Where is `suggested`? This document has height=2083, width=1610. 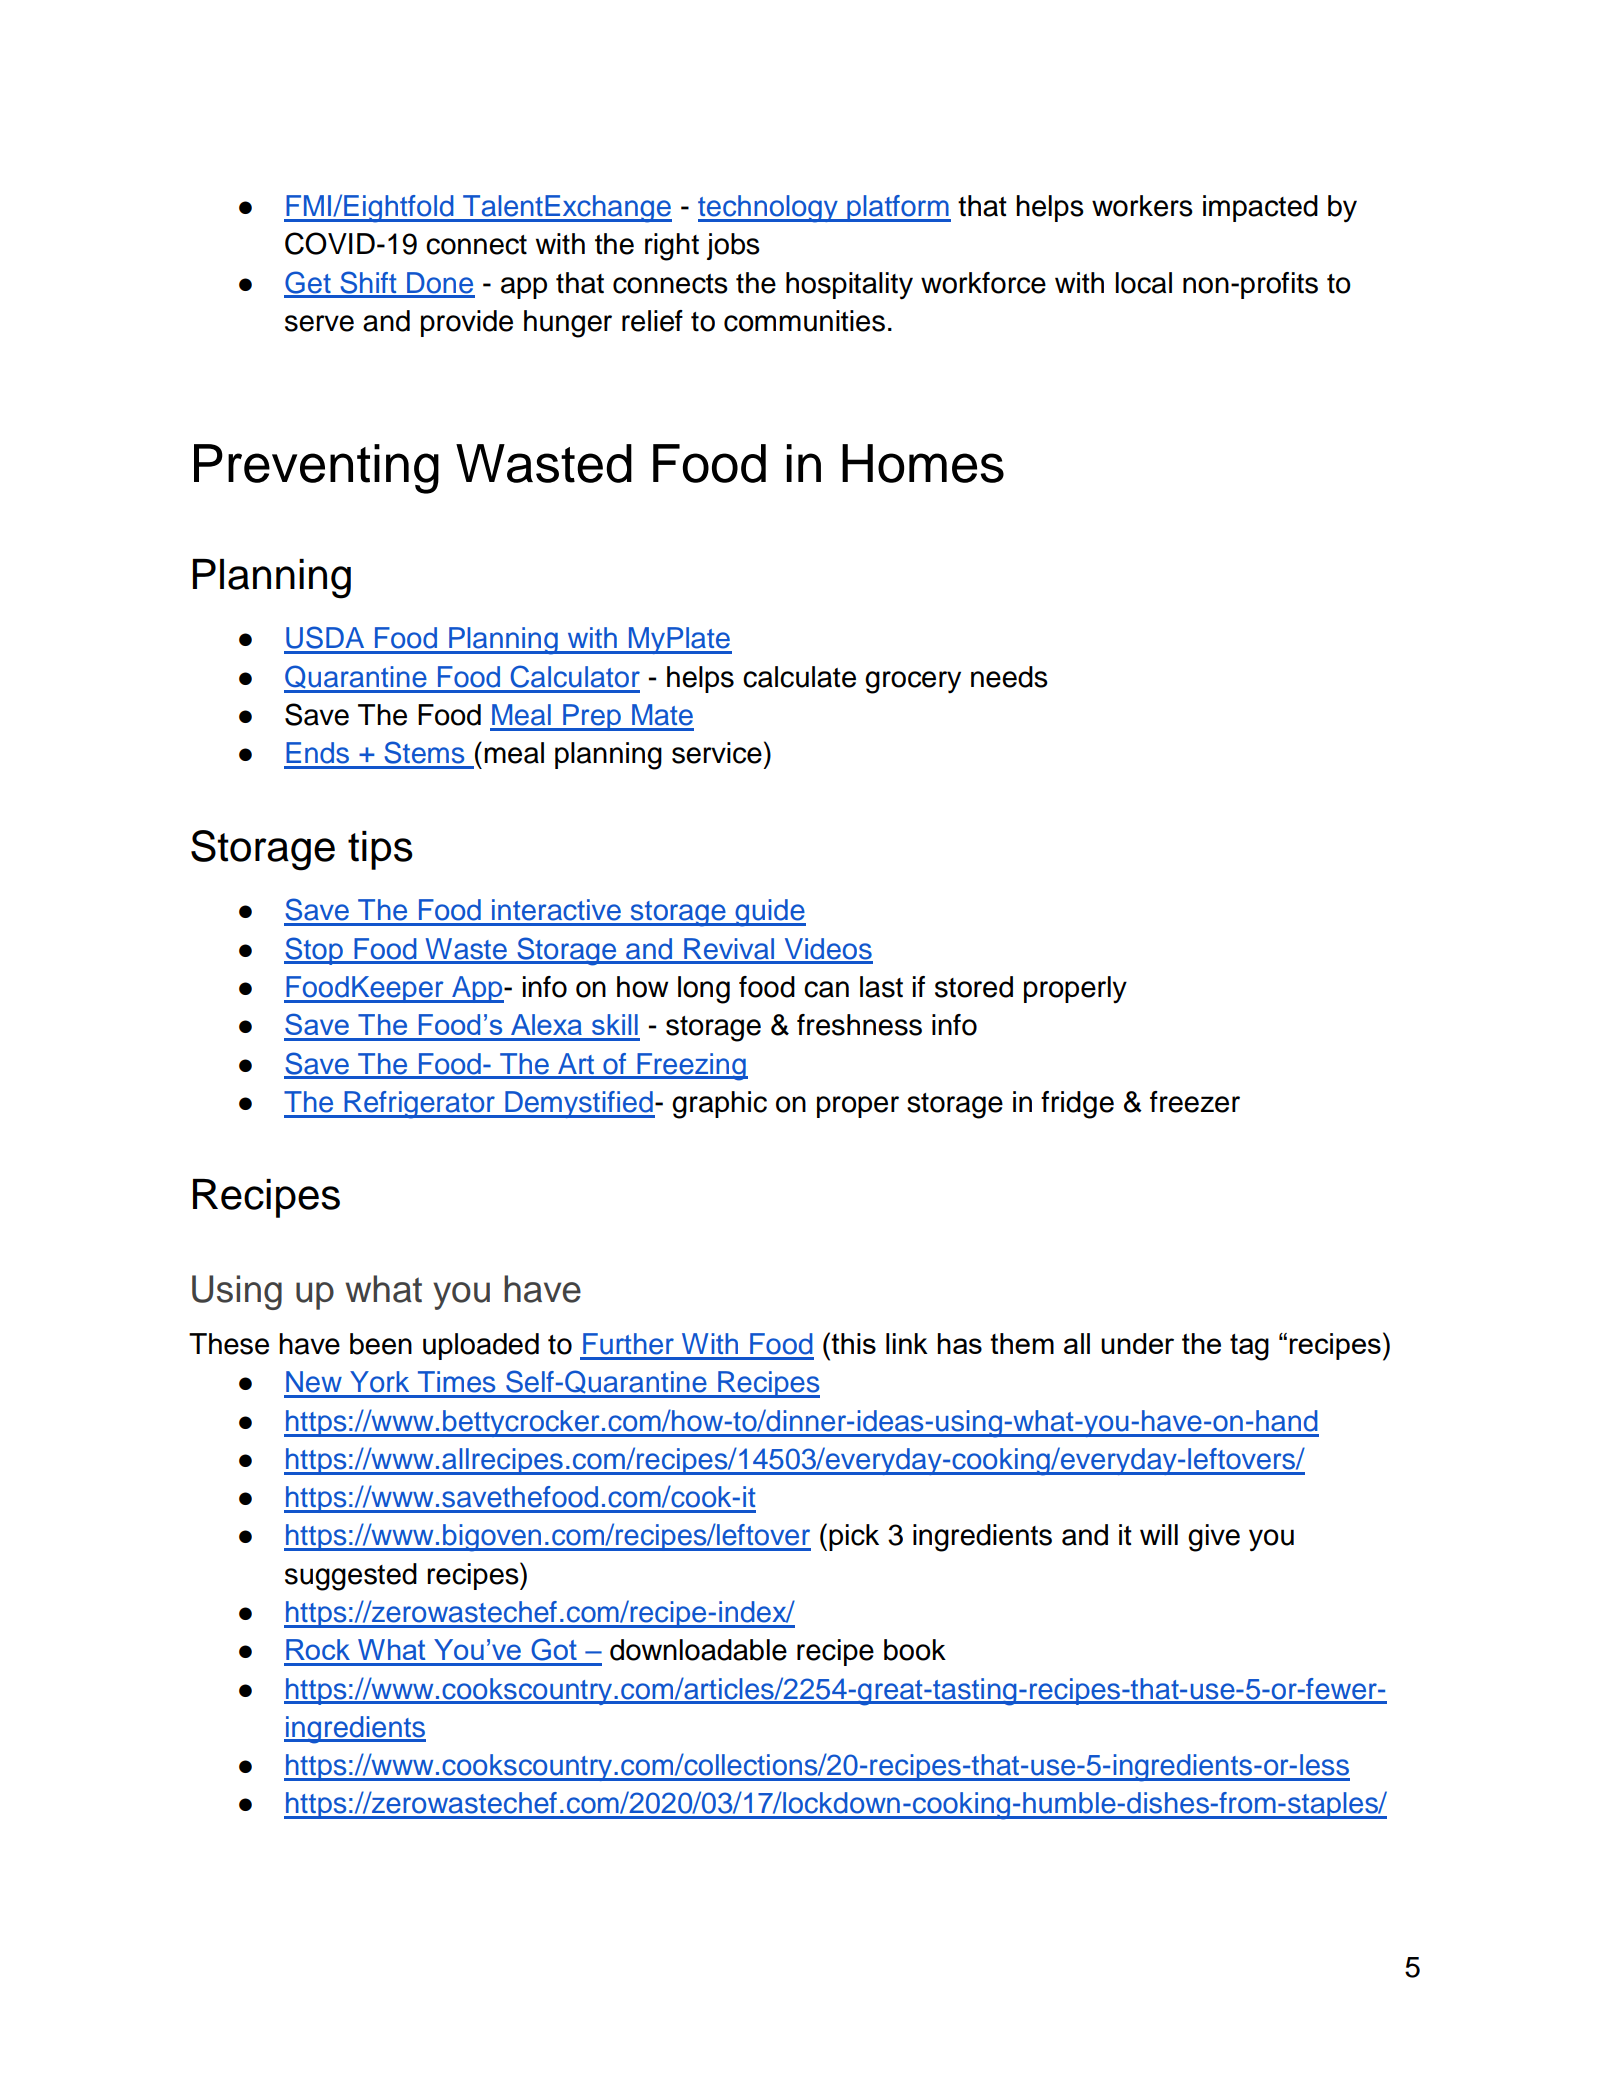
suggested is located at coordinates (351, 1577).
